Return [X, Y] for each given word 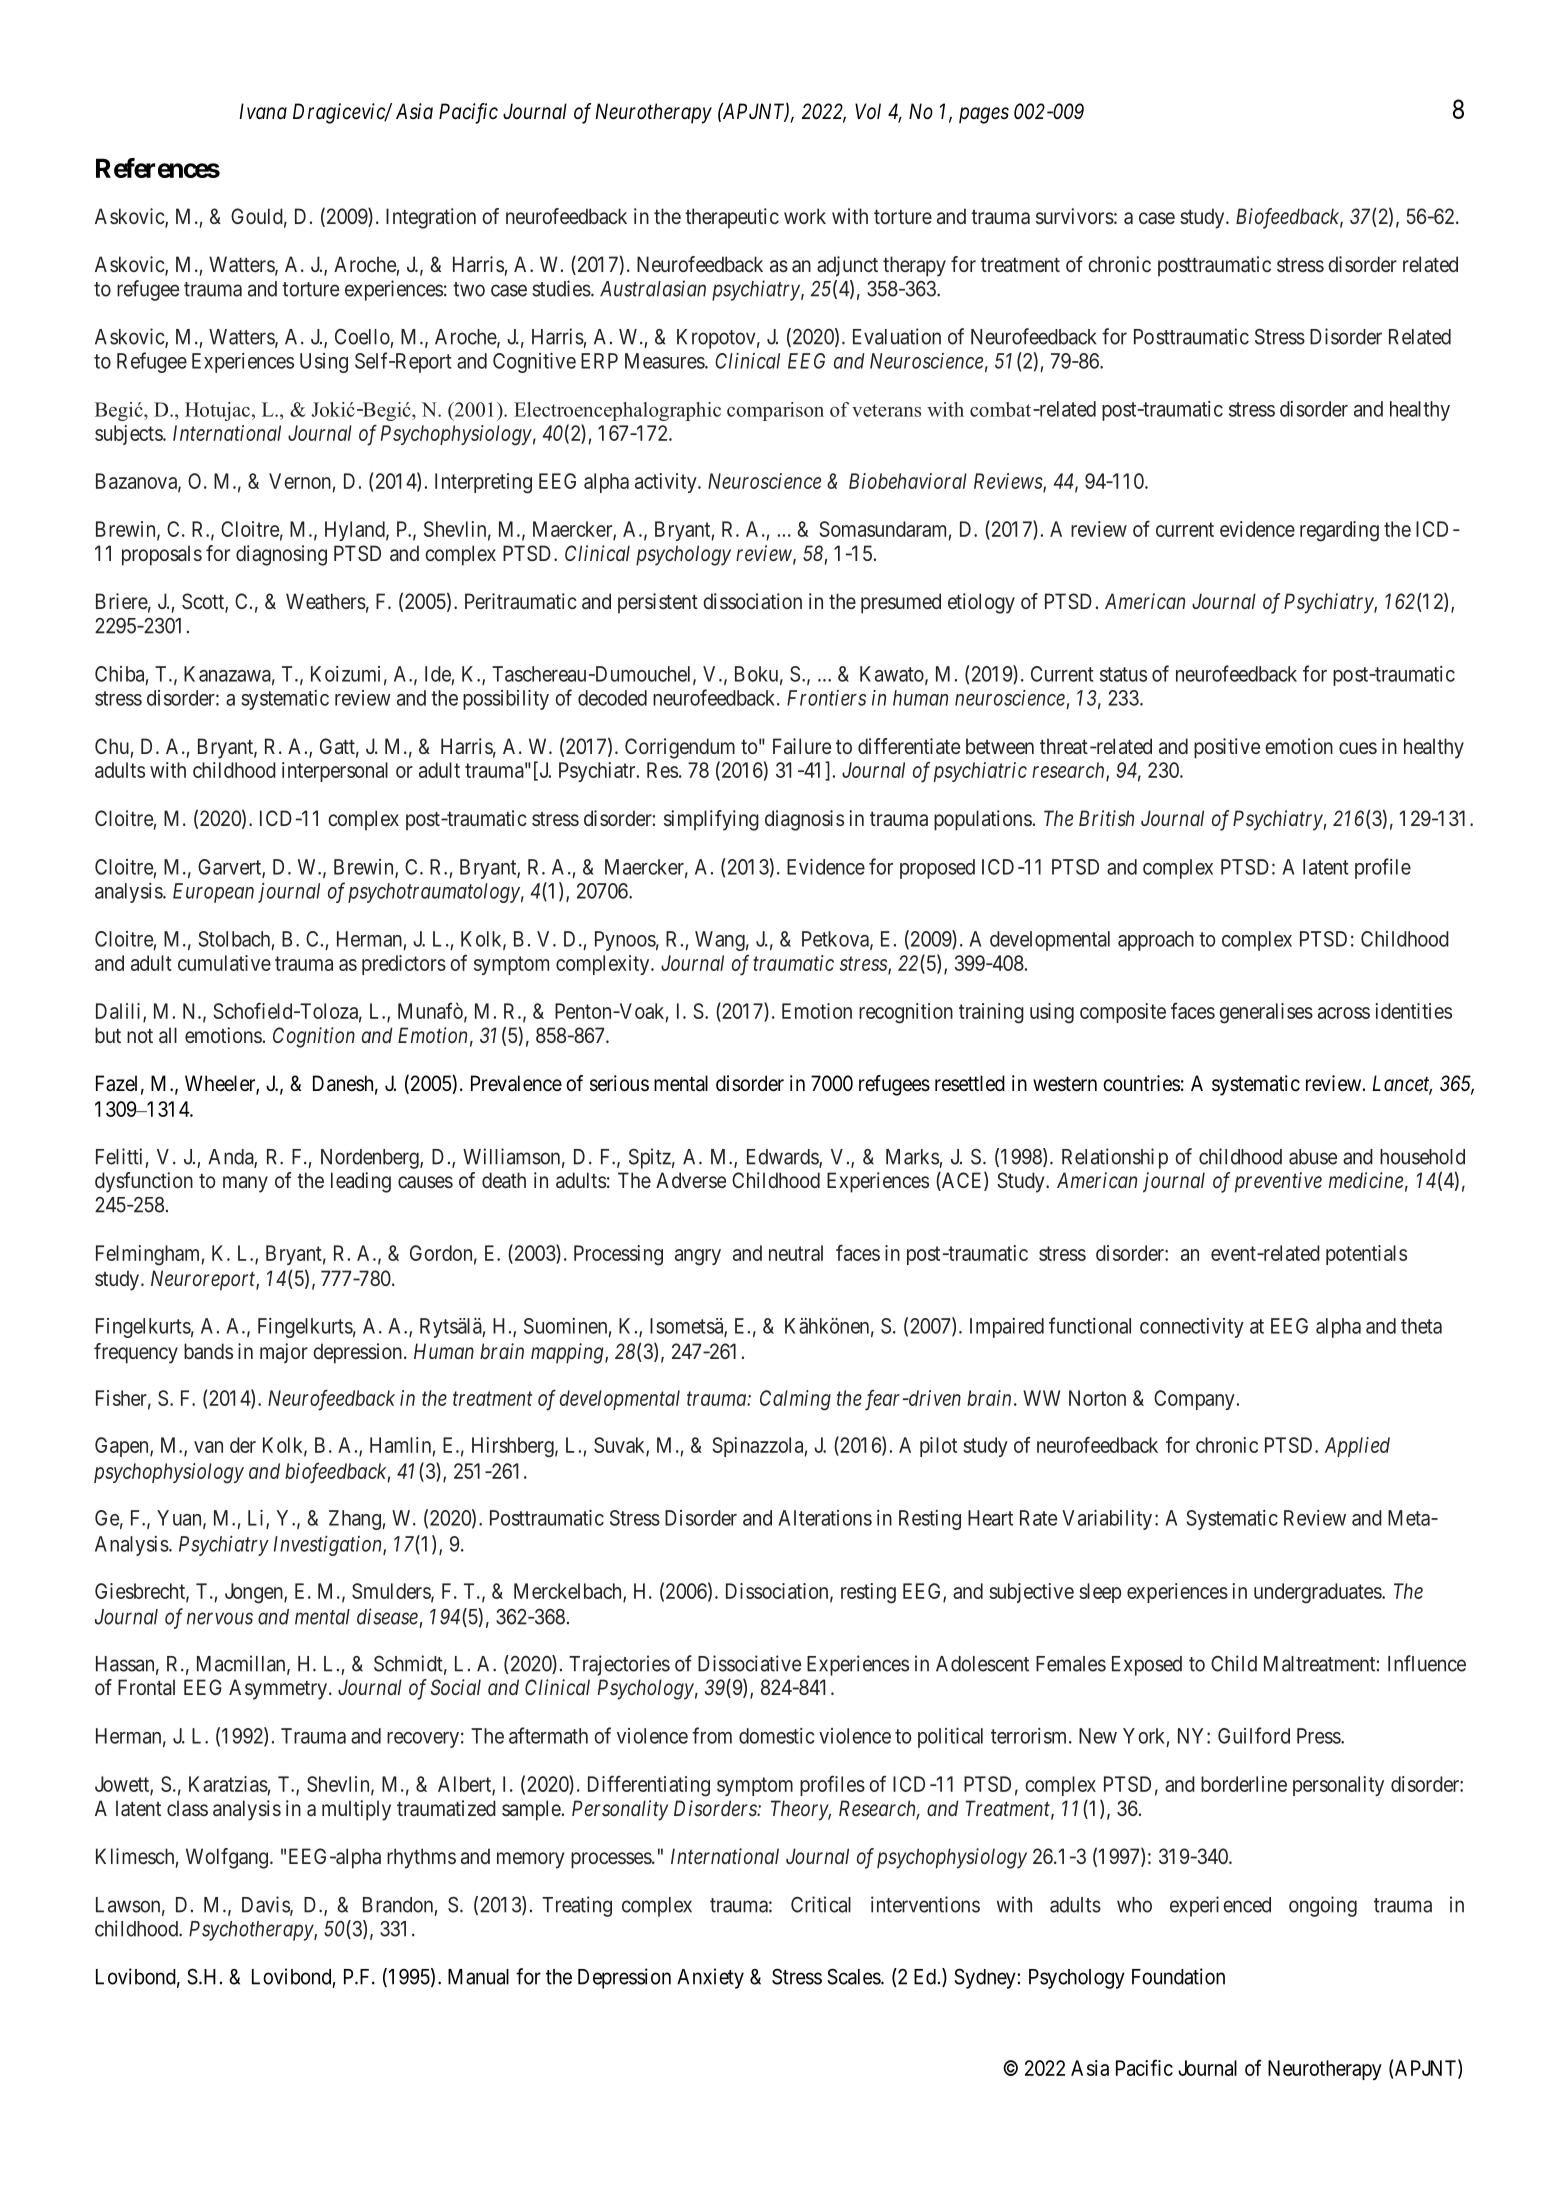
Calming [795, 1400]
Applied [1357, 1447]
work [805, 216]
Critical [821, 1904]
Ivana [263, 111]
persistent [658, 603]
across [1344, 1013]
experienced [1220, 1906]
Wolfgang [227, 1858]
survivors [1075, 216]
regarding [1339, 531]
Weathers [326, 601]
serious [619, 1083]
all [168, 1035]
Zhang [356, 1520]
